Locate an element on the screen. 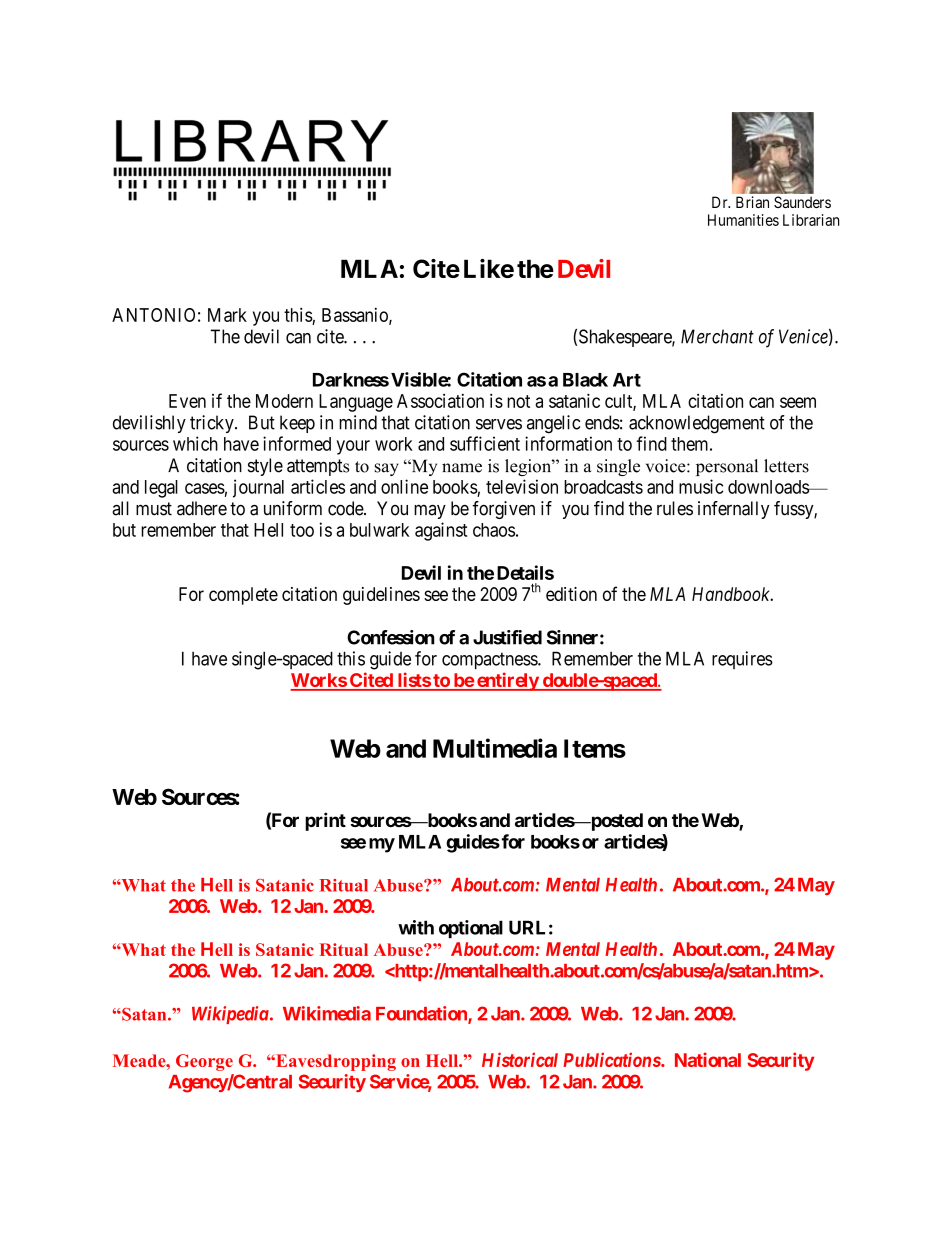 The height and width of the screenshot is (1233, 952). Justified is located at coordinates (507, 637).
